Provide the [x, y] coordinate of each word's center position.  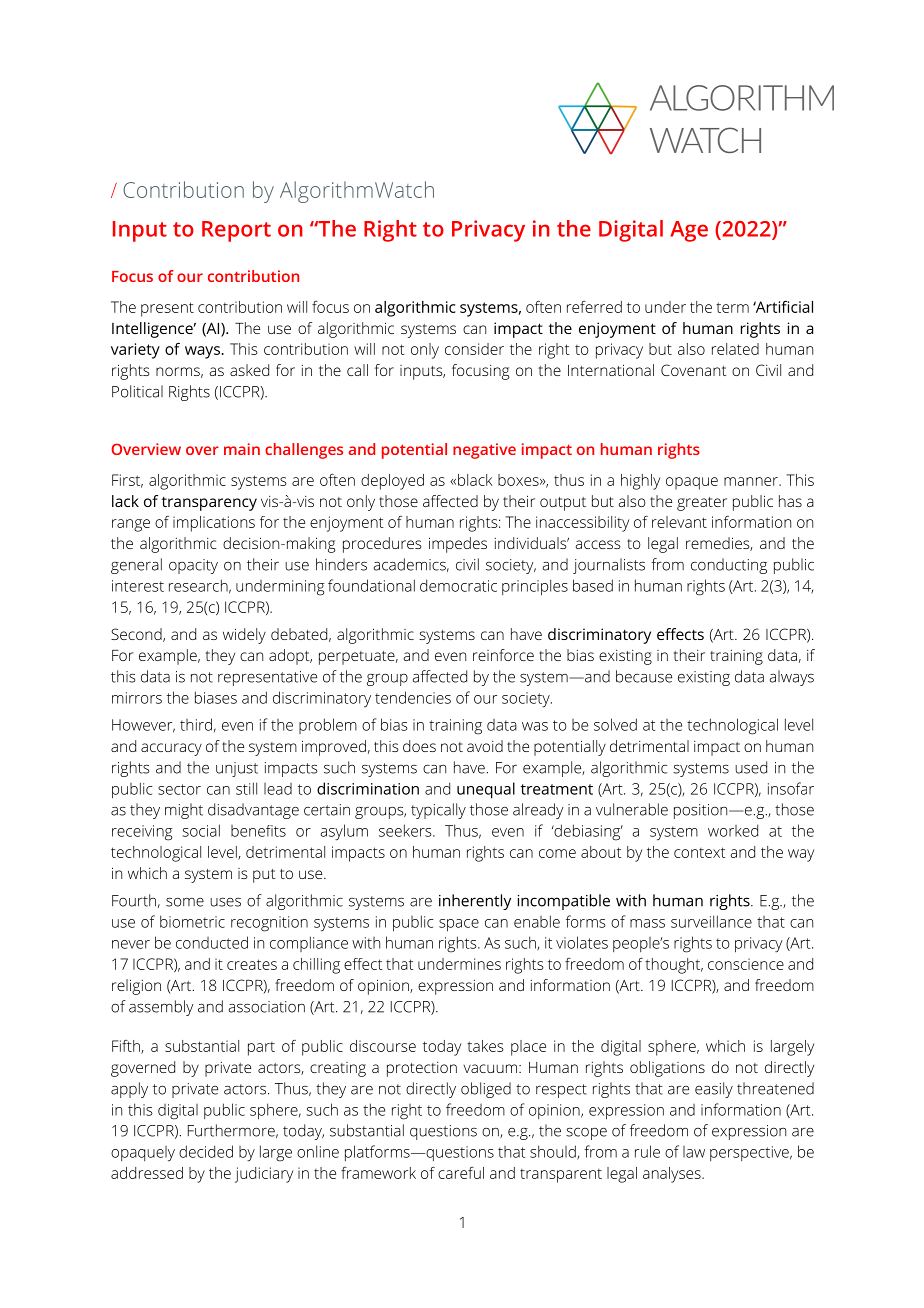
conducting [729, 566]
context [700, 852]
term [732, 307]
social [201, 830]
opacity [193, 566]
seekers [406, 830]
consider [474, 349]
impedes [458, 545]
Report [236, 231]
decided [206, 1151]
